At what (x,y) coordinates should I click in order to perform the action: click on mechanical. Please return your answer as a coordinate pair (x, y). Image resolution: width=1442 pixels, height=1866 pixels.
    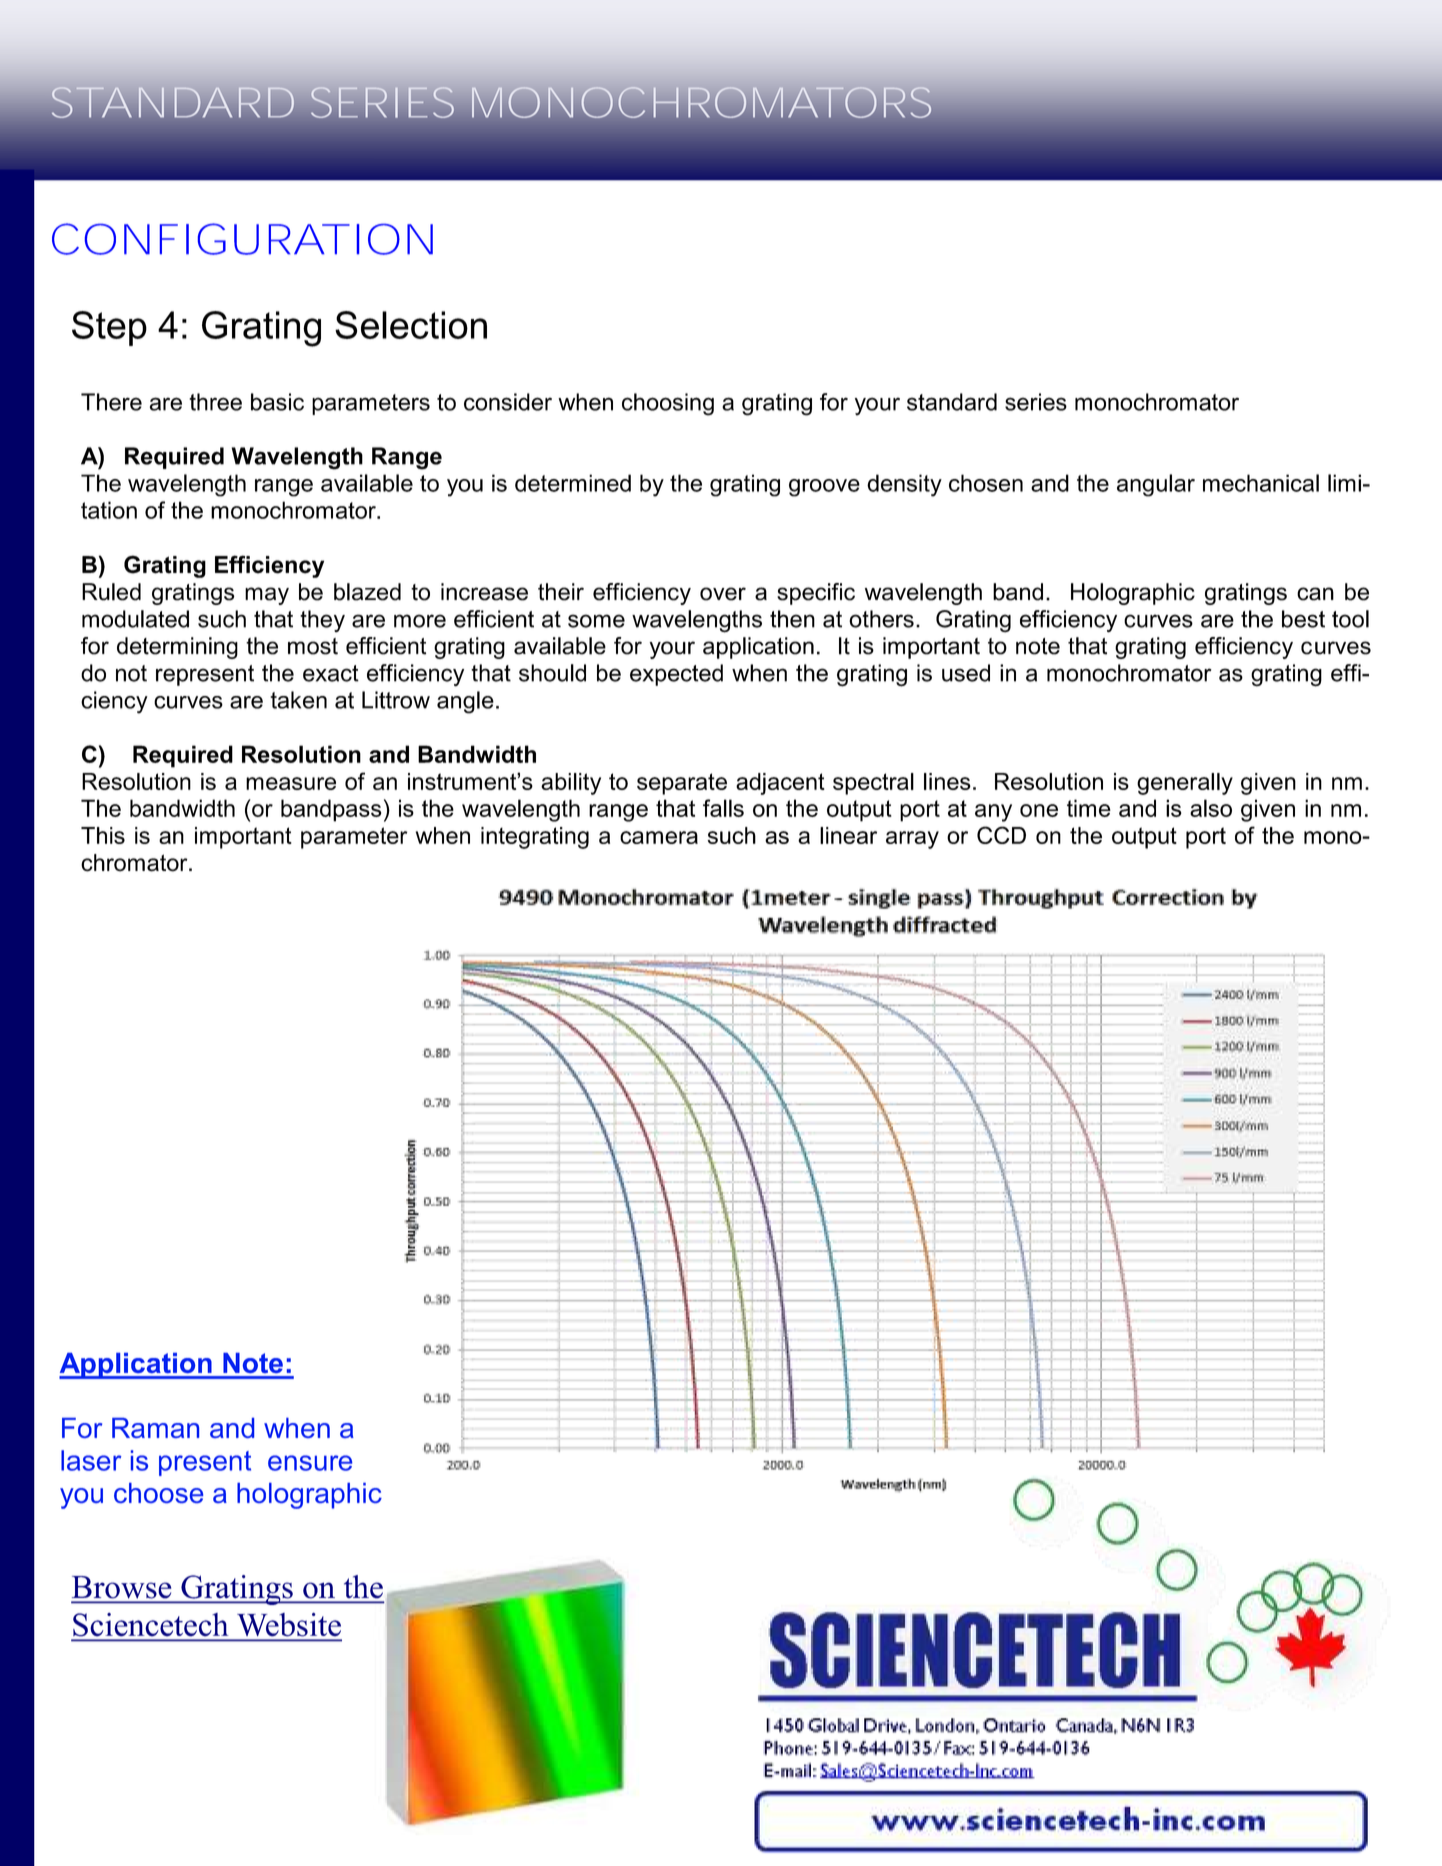
    Looking at the image, I should click on (1261, 483).
